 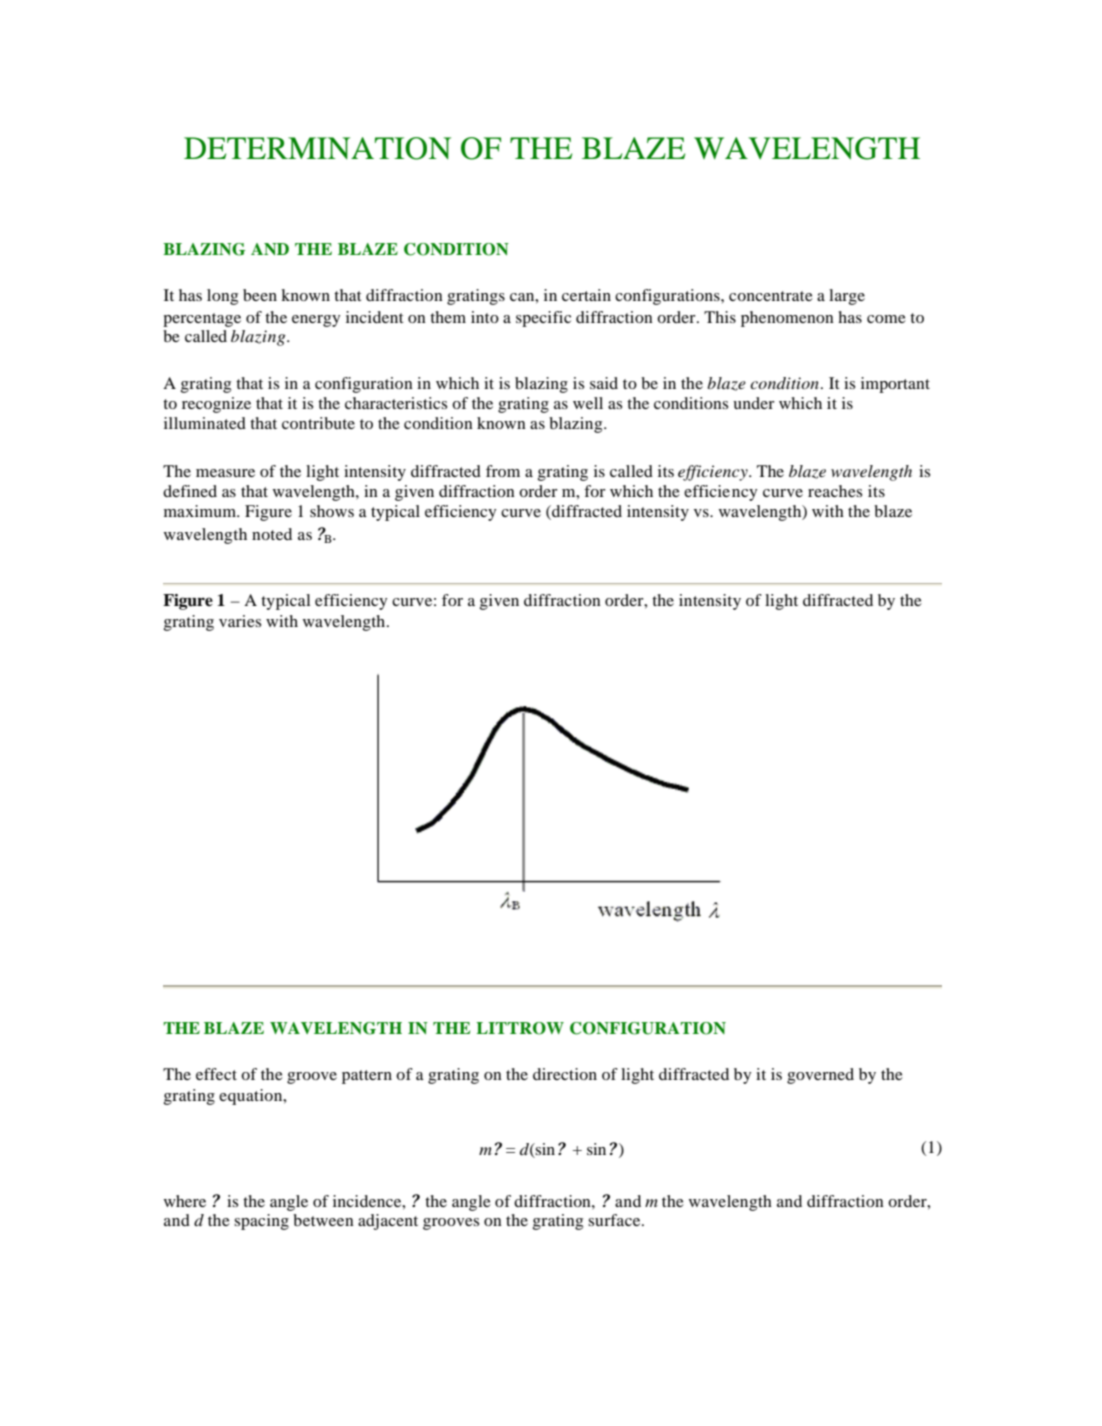 What do you see at coordinates (771, 296) in the page?
I see `concentrate` at bounding box center [771, 296].
